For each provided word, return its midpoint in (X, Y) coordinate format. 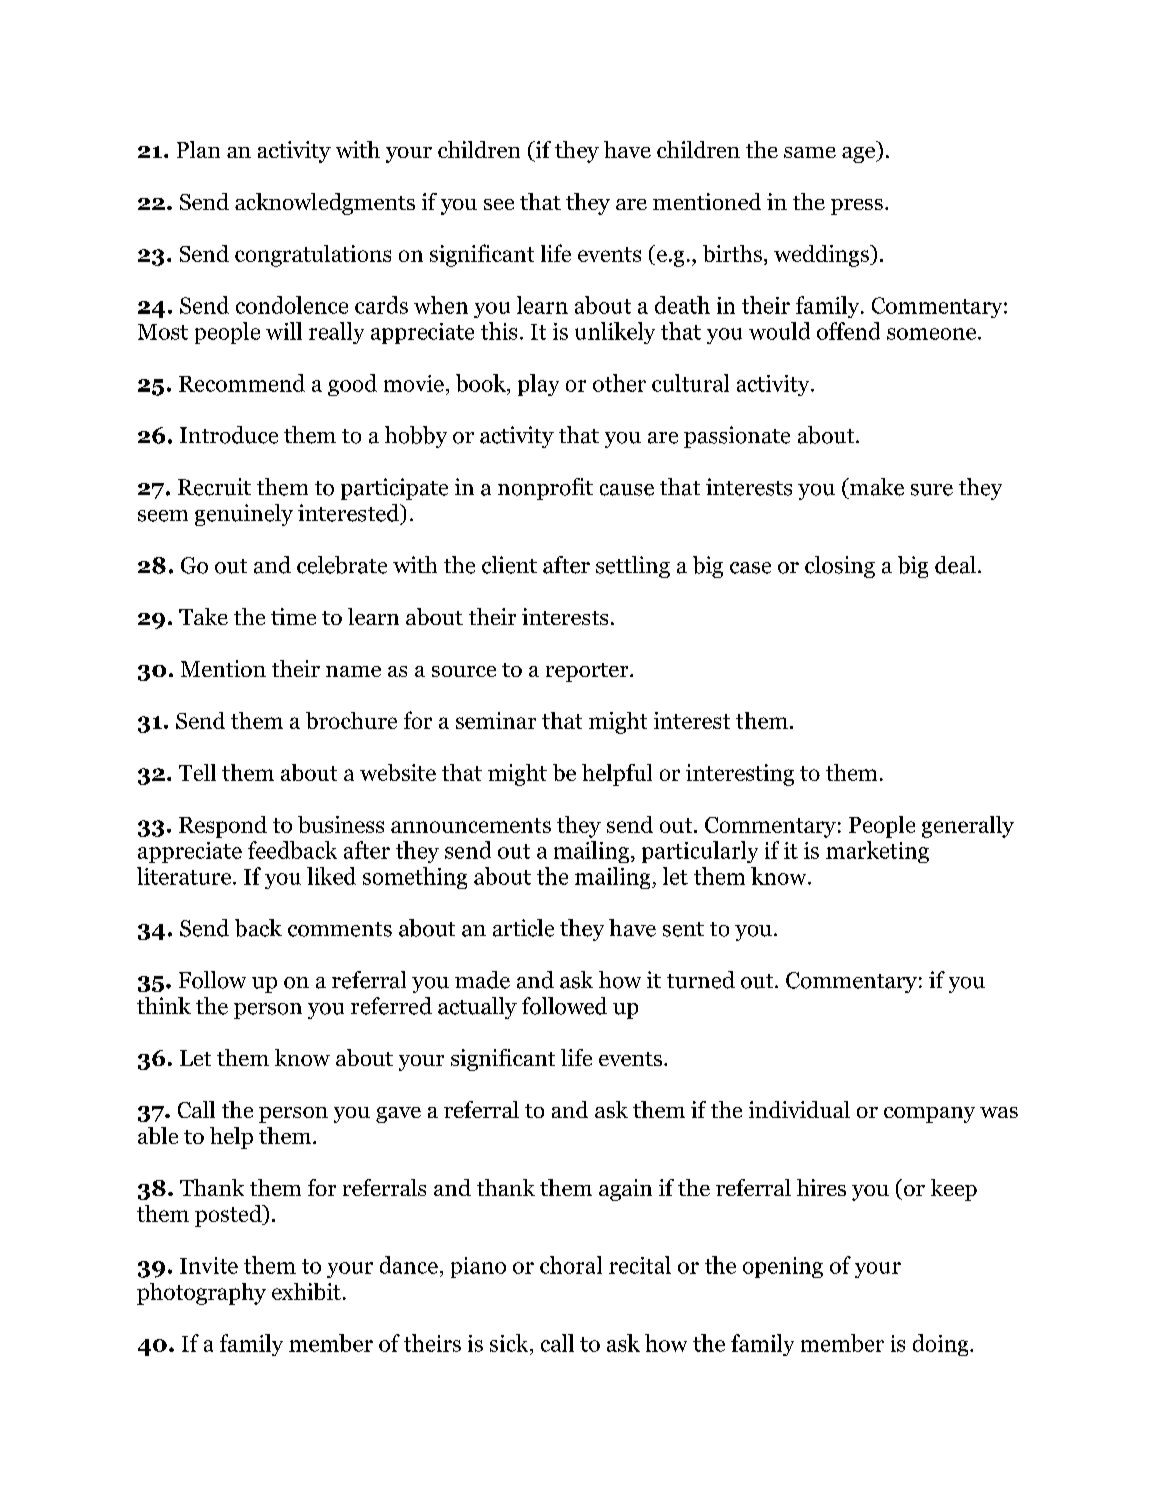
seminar (496, 720)
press (857, 207)
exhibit (306, 1291)
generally (968, 827)
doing (942, 1345)
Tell (197, 772)
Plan (198, 149)
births (732, 253)
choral (571, 1265)
